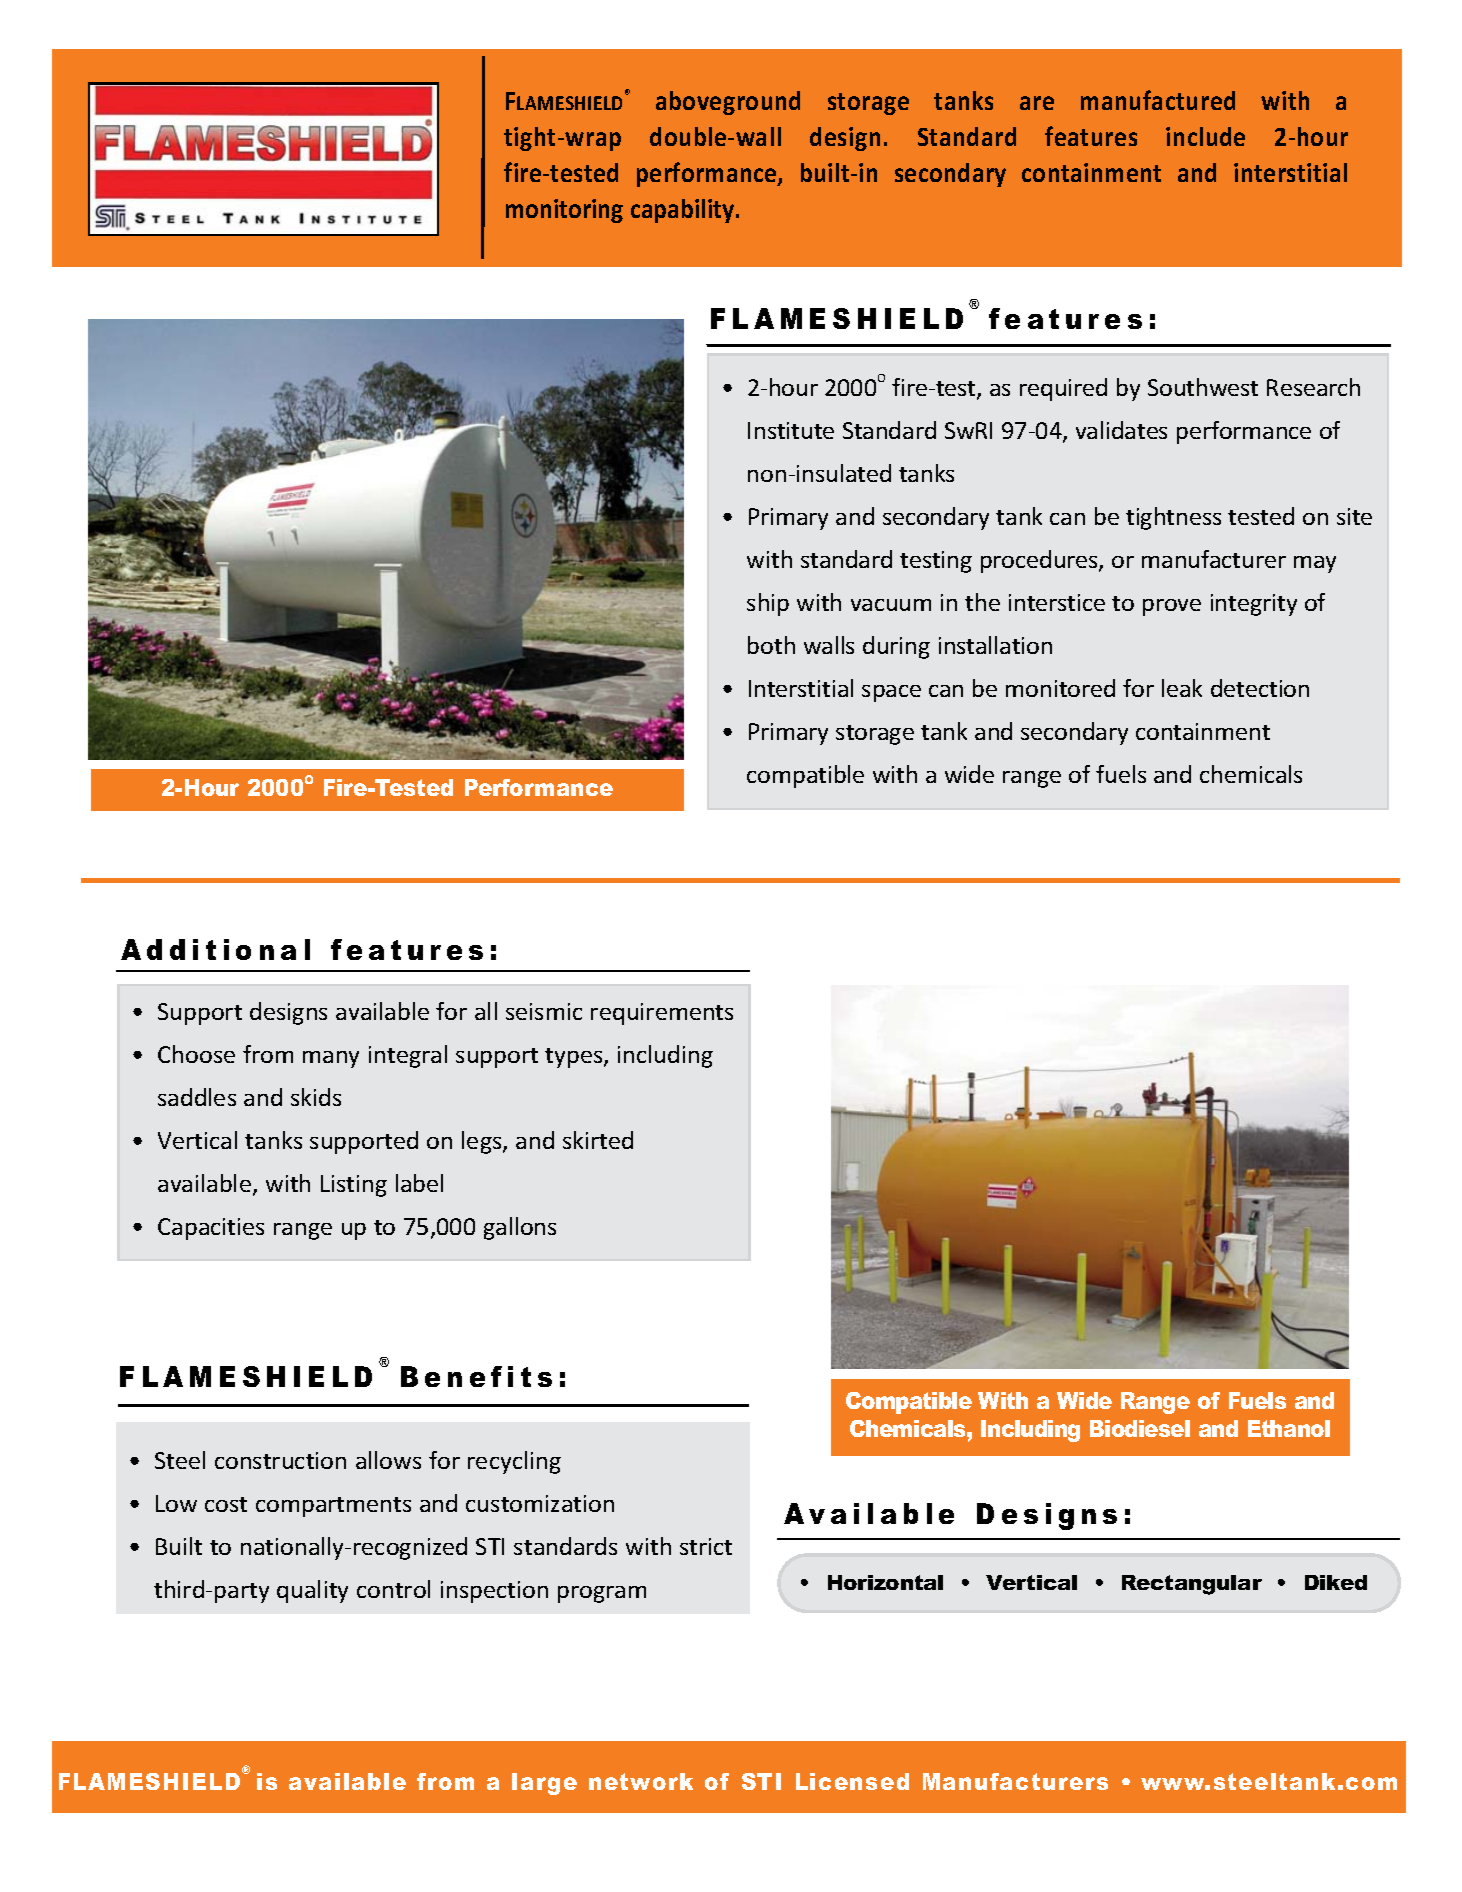 This screenshot has height=1892, width=1462. Describe the element at coordinates (706, 1546) in the screenshot. I see `strict` at that location.
